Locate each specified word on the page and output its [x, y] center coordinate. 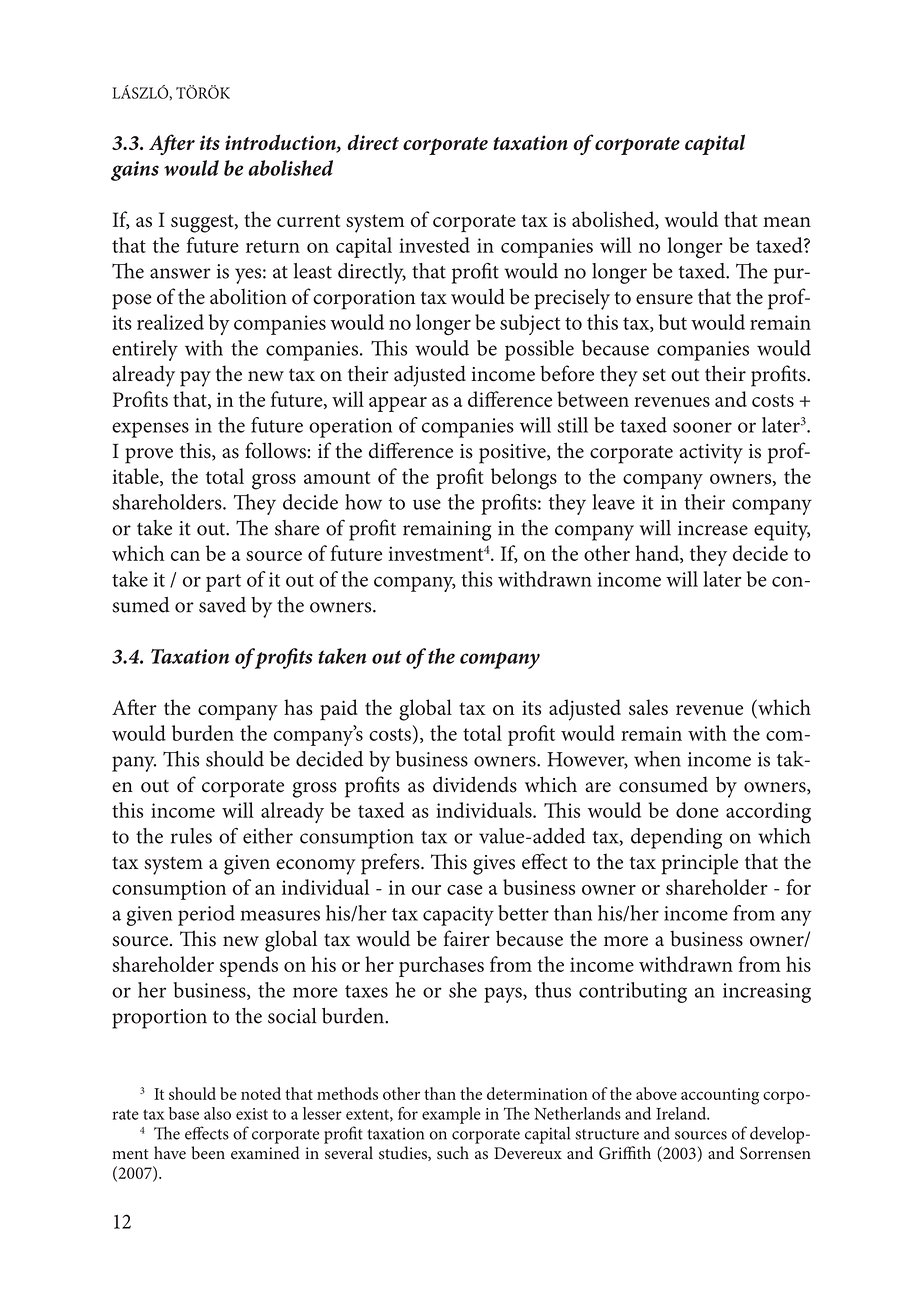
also [217, 1113]
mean [787, 222]
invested [434, 245]
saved [222, 605]
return [273, 246]
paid [339, 709]
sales [648, 707]
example [451, 1115]
